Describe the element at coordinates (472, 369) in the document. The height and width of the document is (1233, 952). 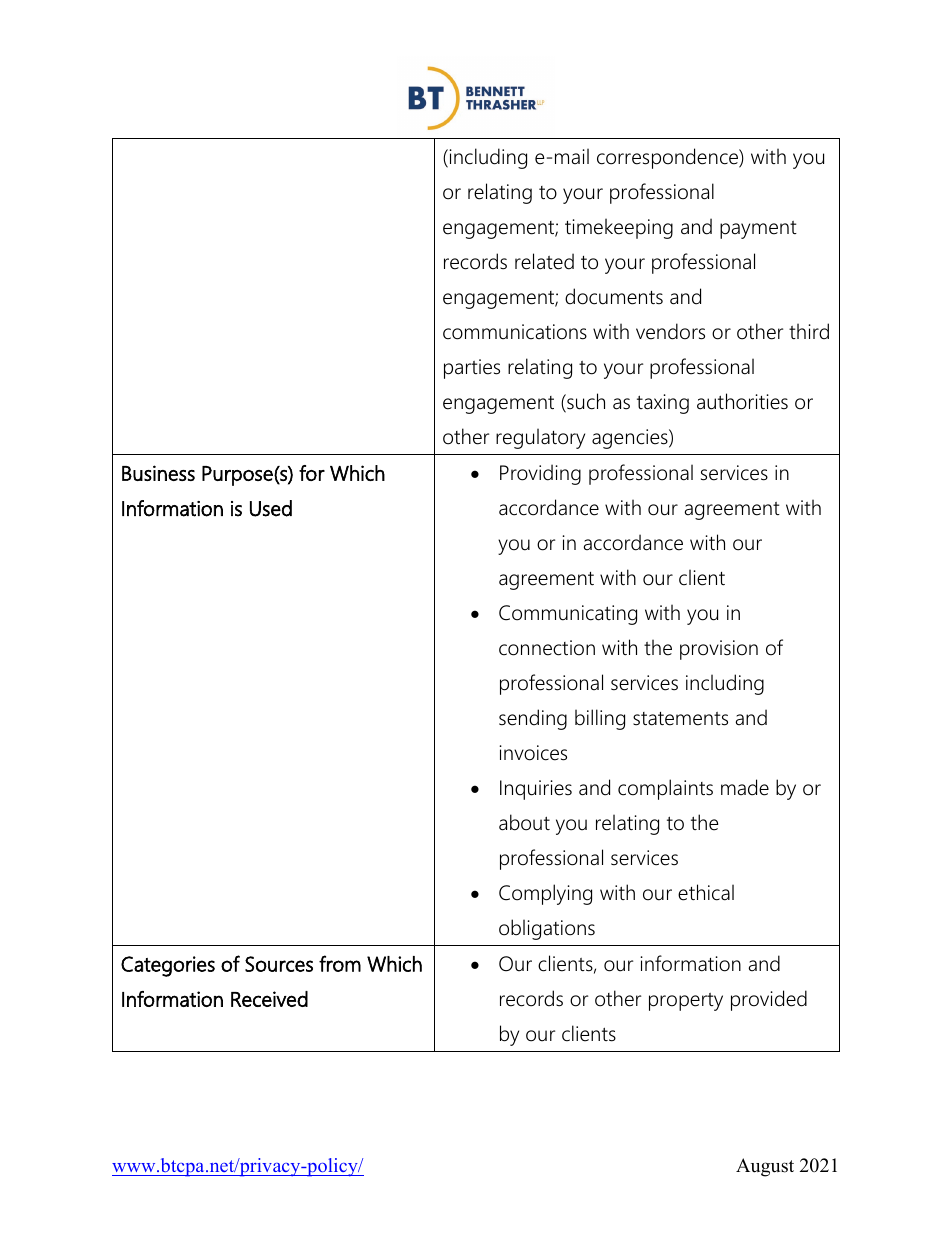
I see `parties` at that location.
